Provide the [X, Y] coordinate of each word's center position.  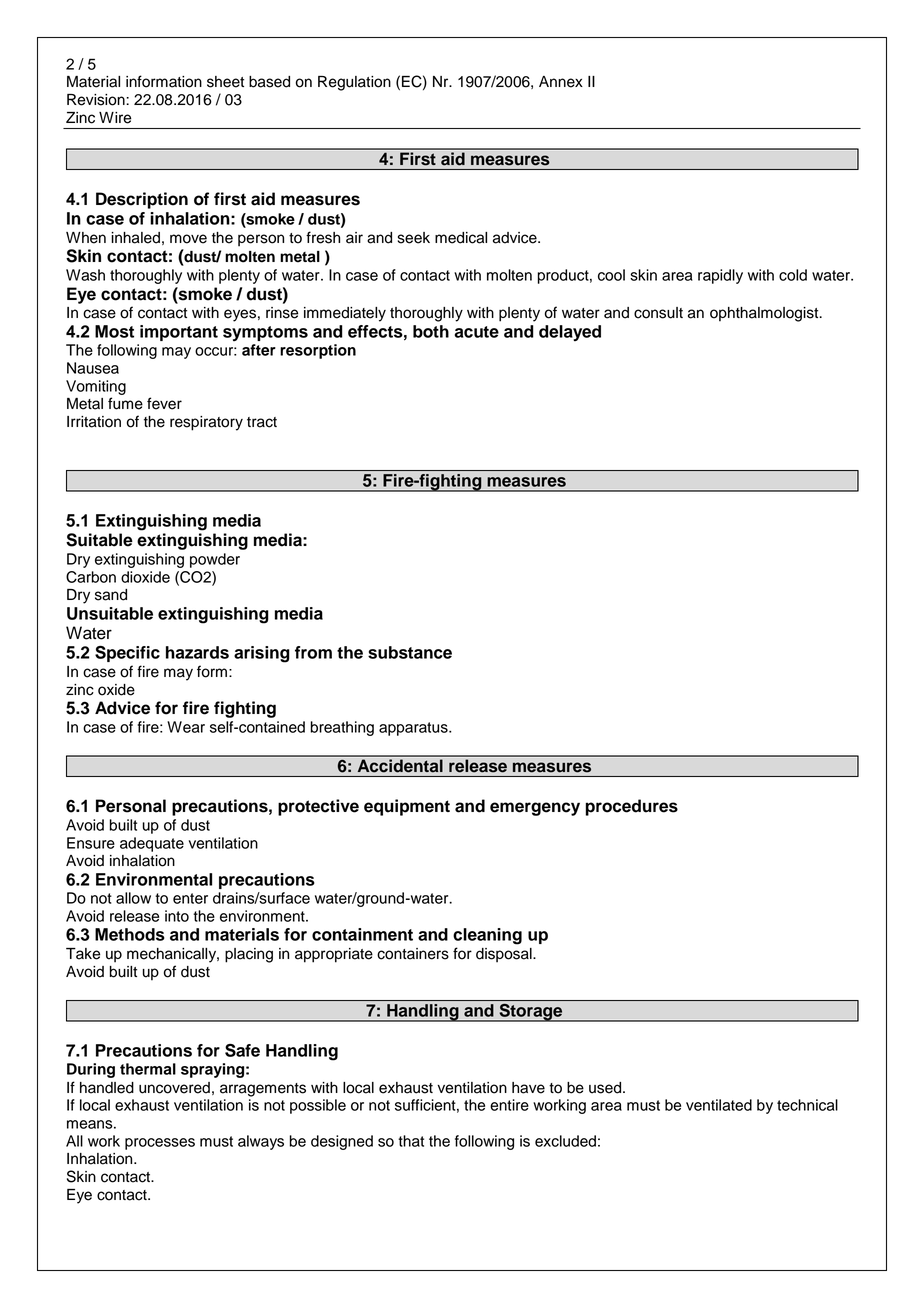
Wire [115, 118]
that [411, 1141]
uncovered [174, 1088]
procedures [632, 807]
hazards [197, 652]
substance [410, 652]
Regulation [354, 83]
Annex [561, 82]
